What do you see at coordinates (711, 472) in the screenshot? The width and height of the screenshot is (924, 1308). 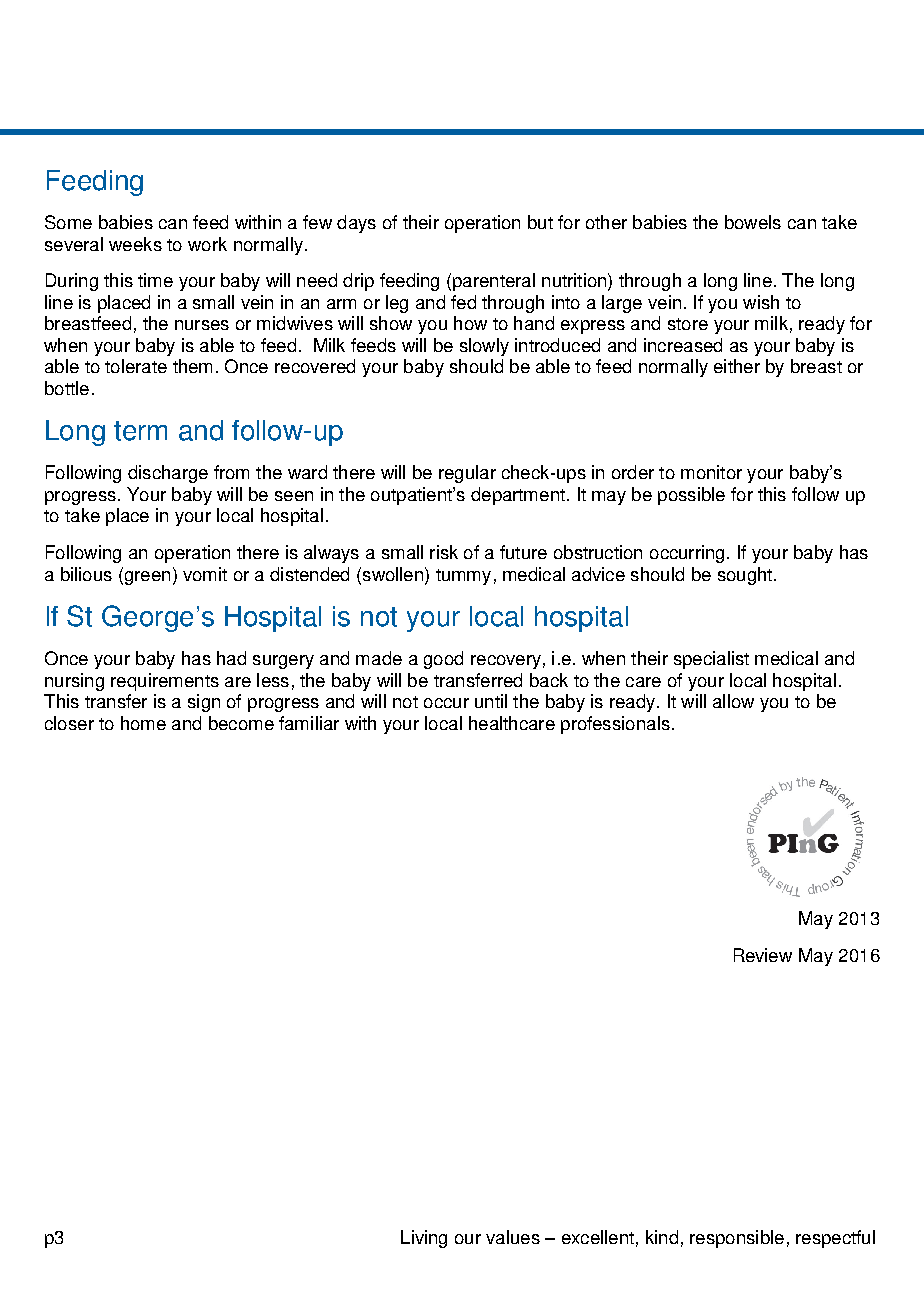 I see `monitor` at bounding box center [711, 472].
